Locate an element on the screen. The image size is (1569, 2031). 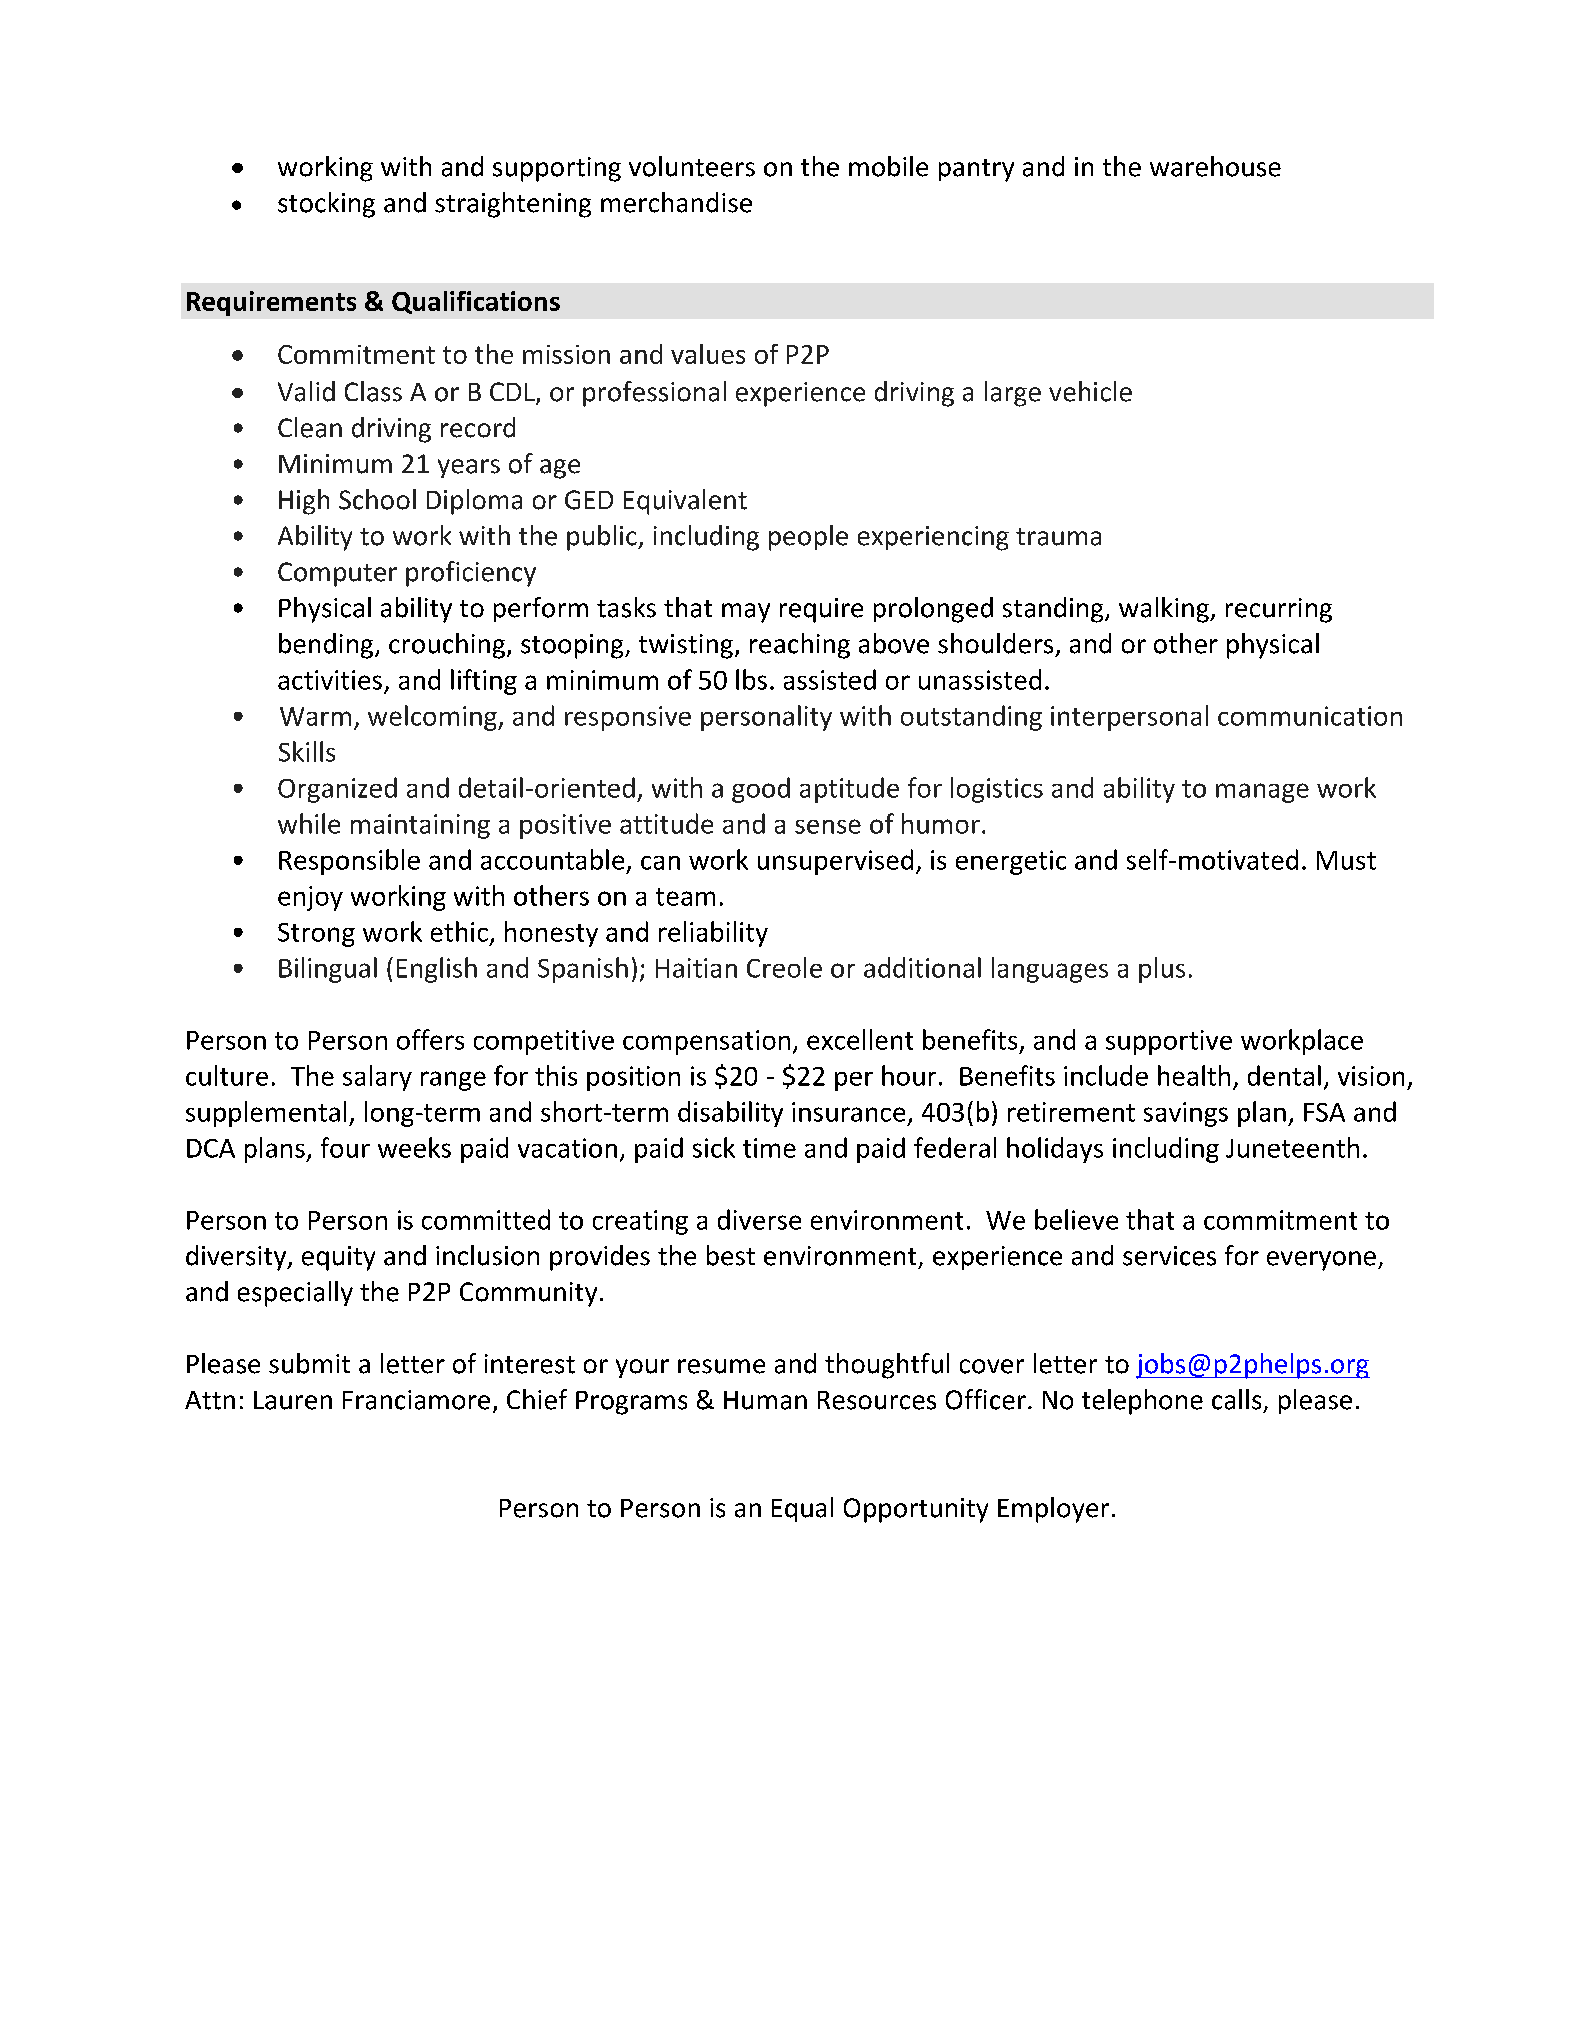
manage is located at coordinates (1262, 793).
